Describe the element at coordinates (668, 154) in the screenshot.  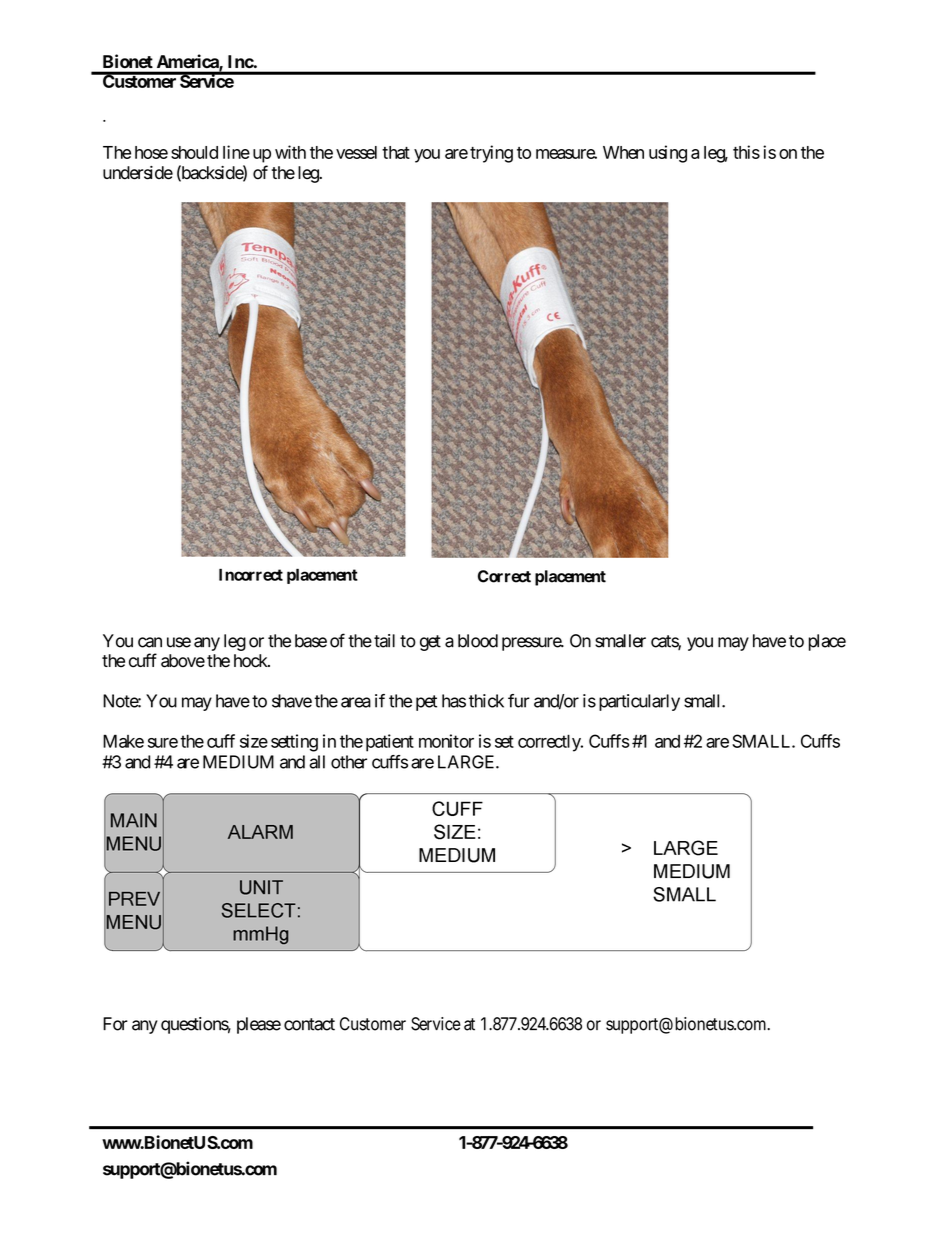
I see `using` at that location.
